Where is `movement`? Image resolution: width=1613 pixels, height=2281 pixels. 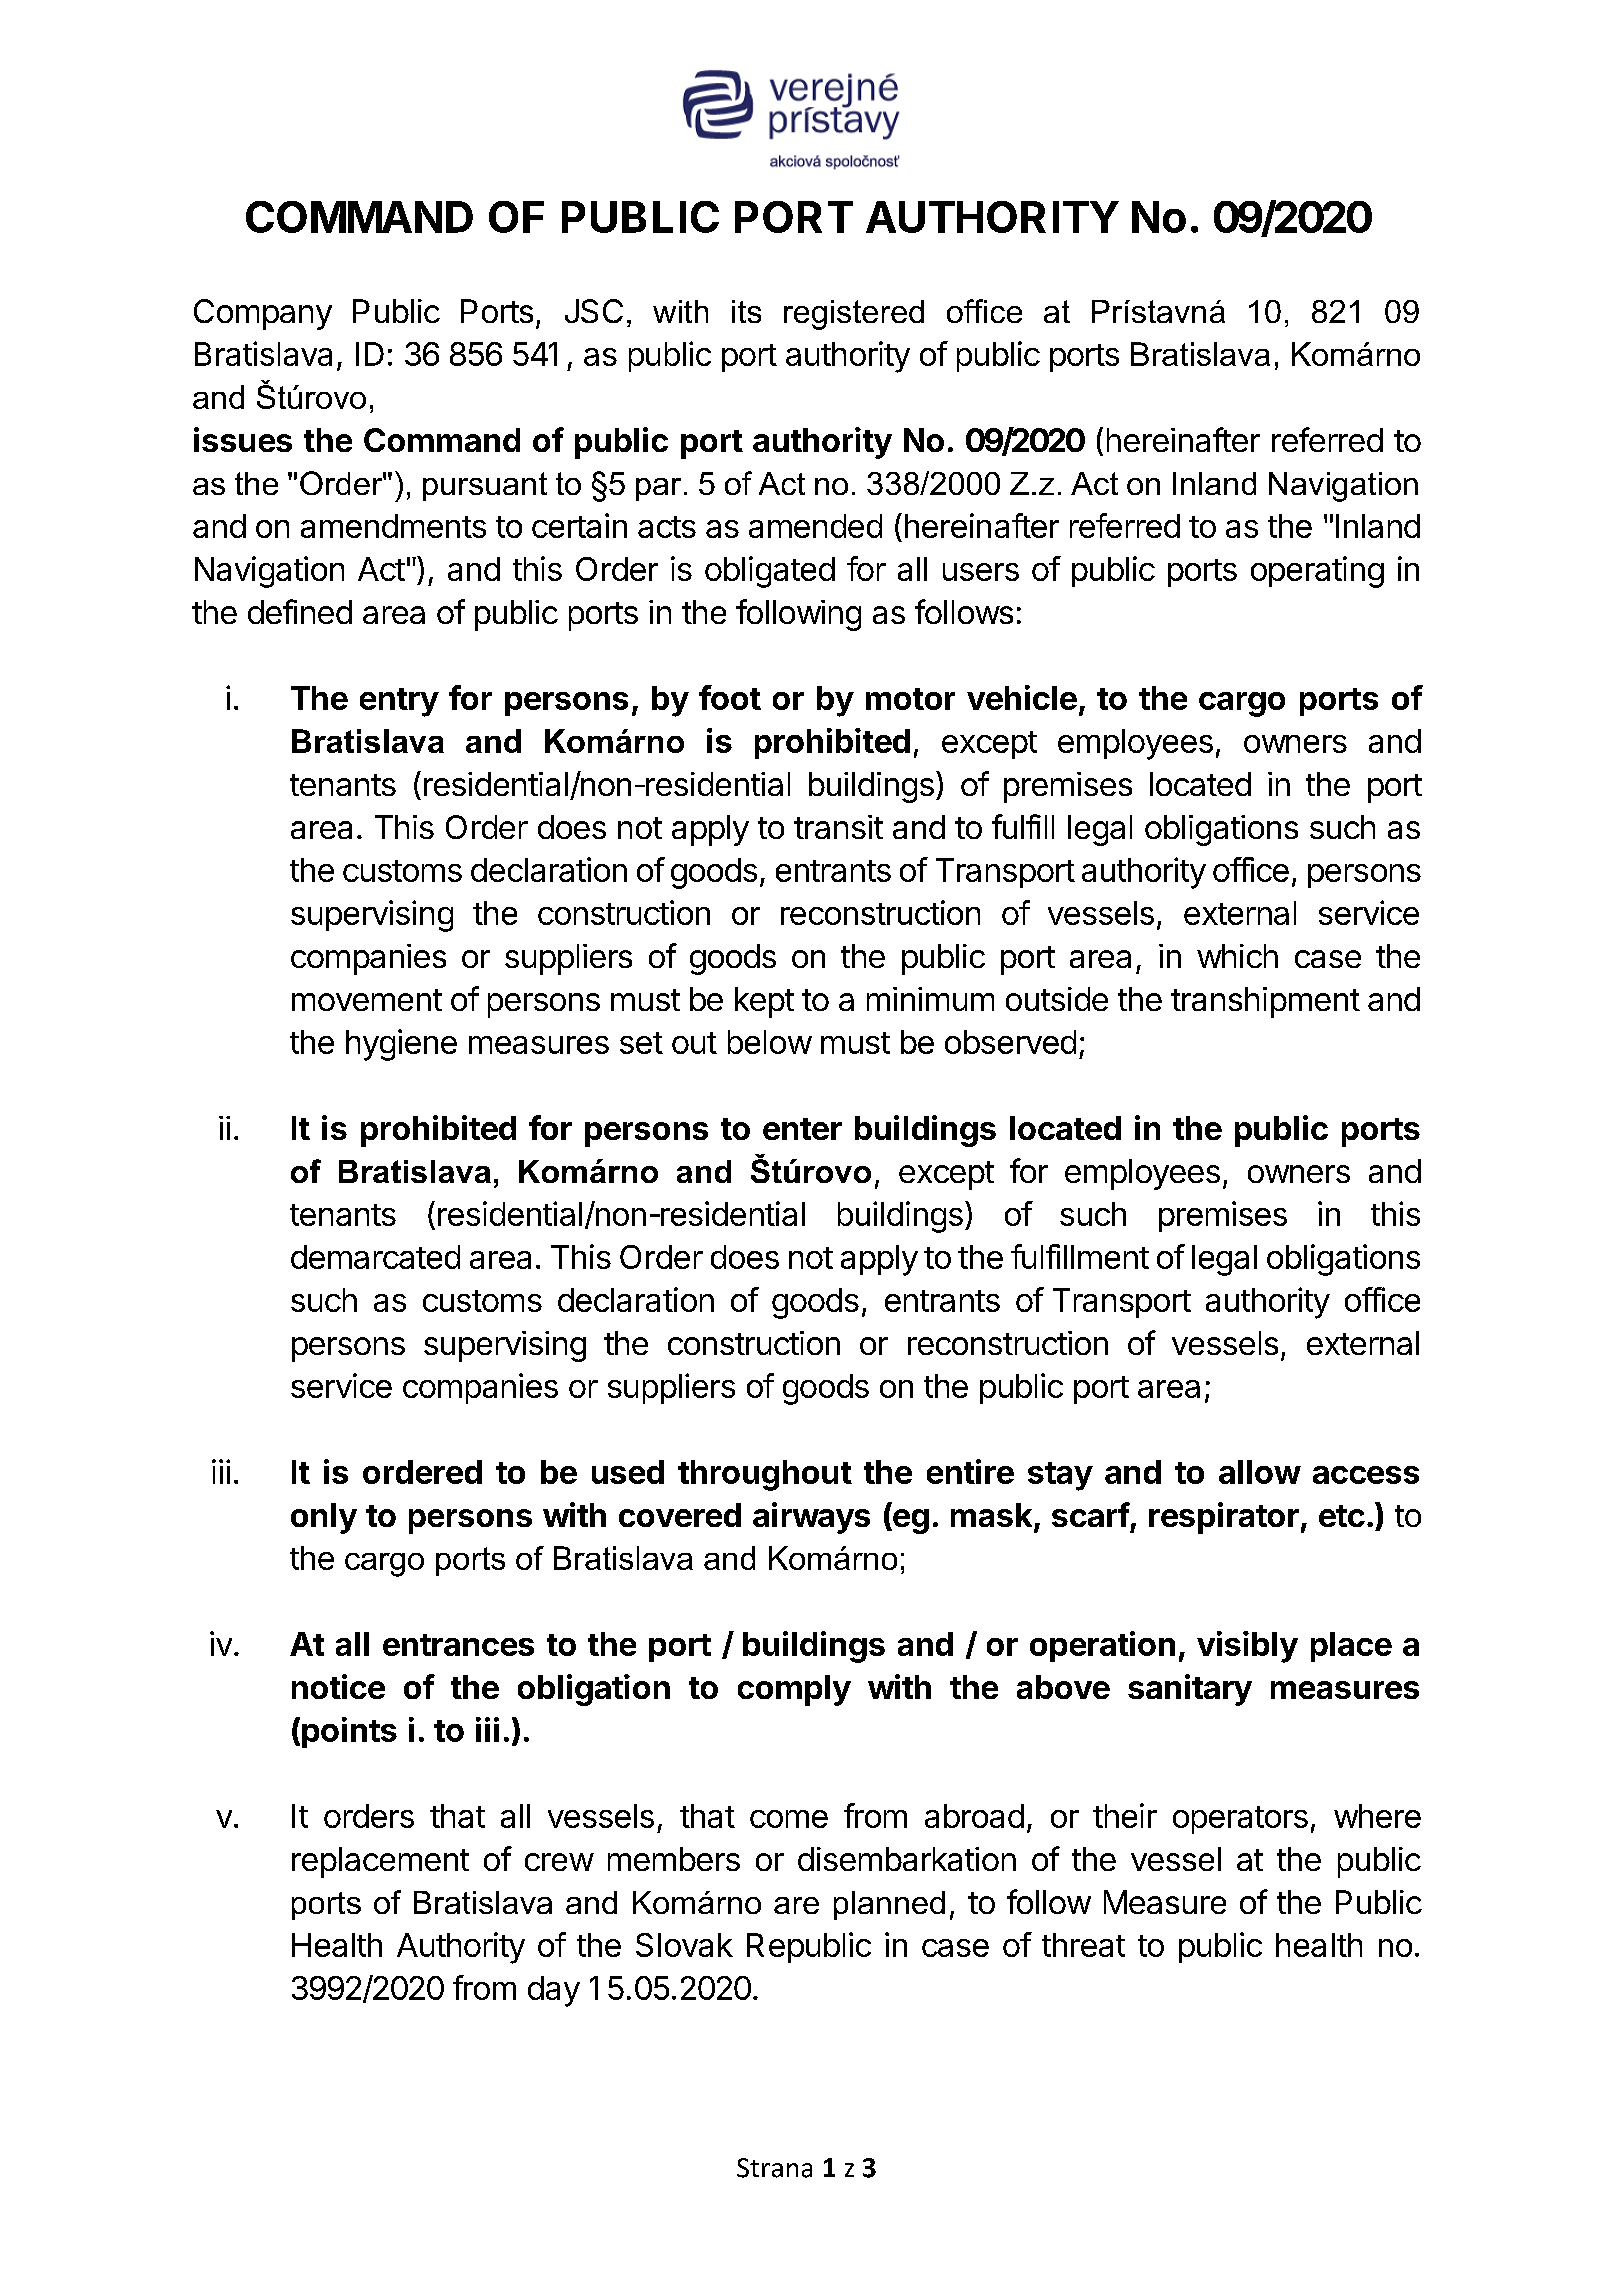
movement is located at coordinates (367, 1000).
